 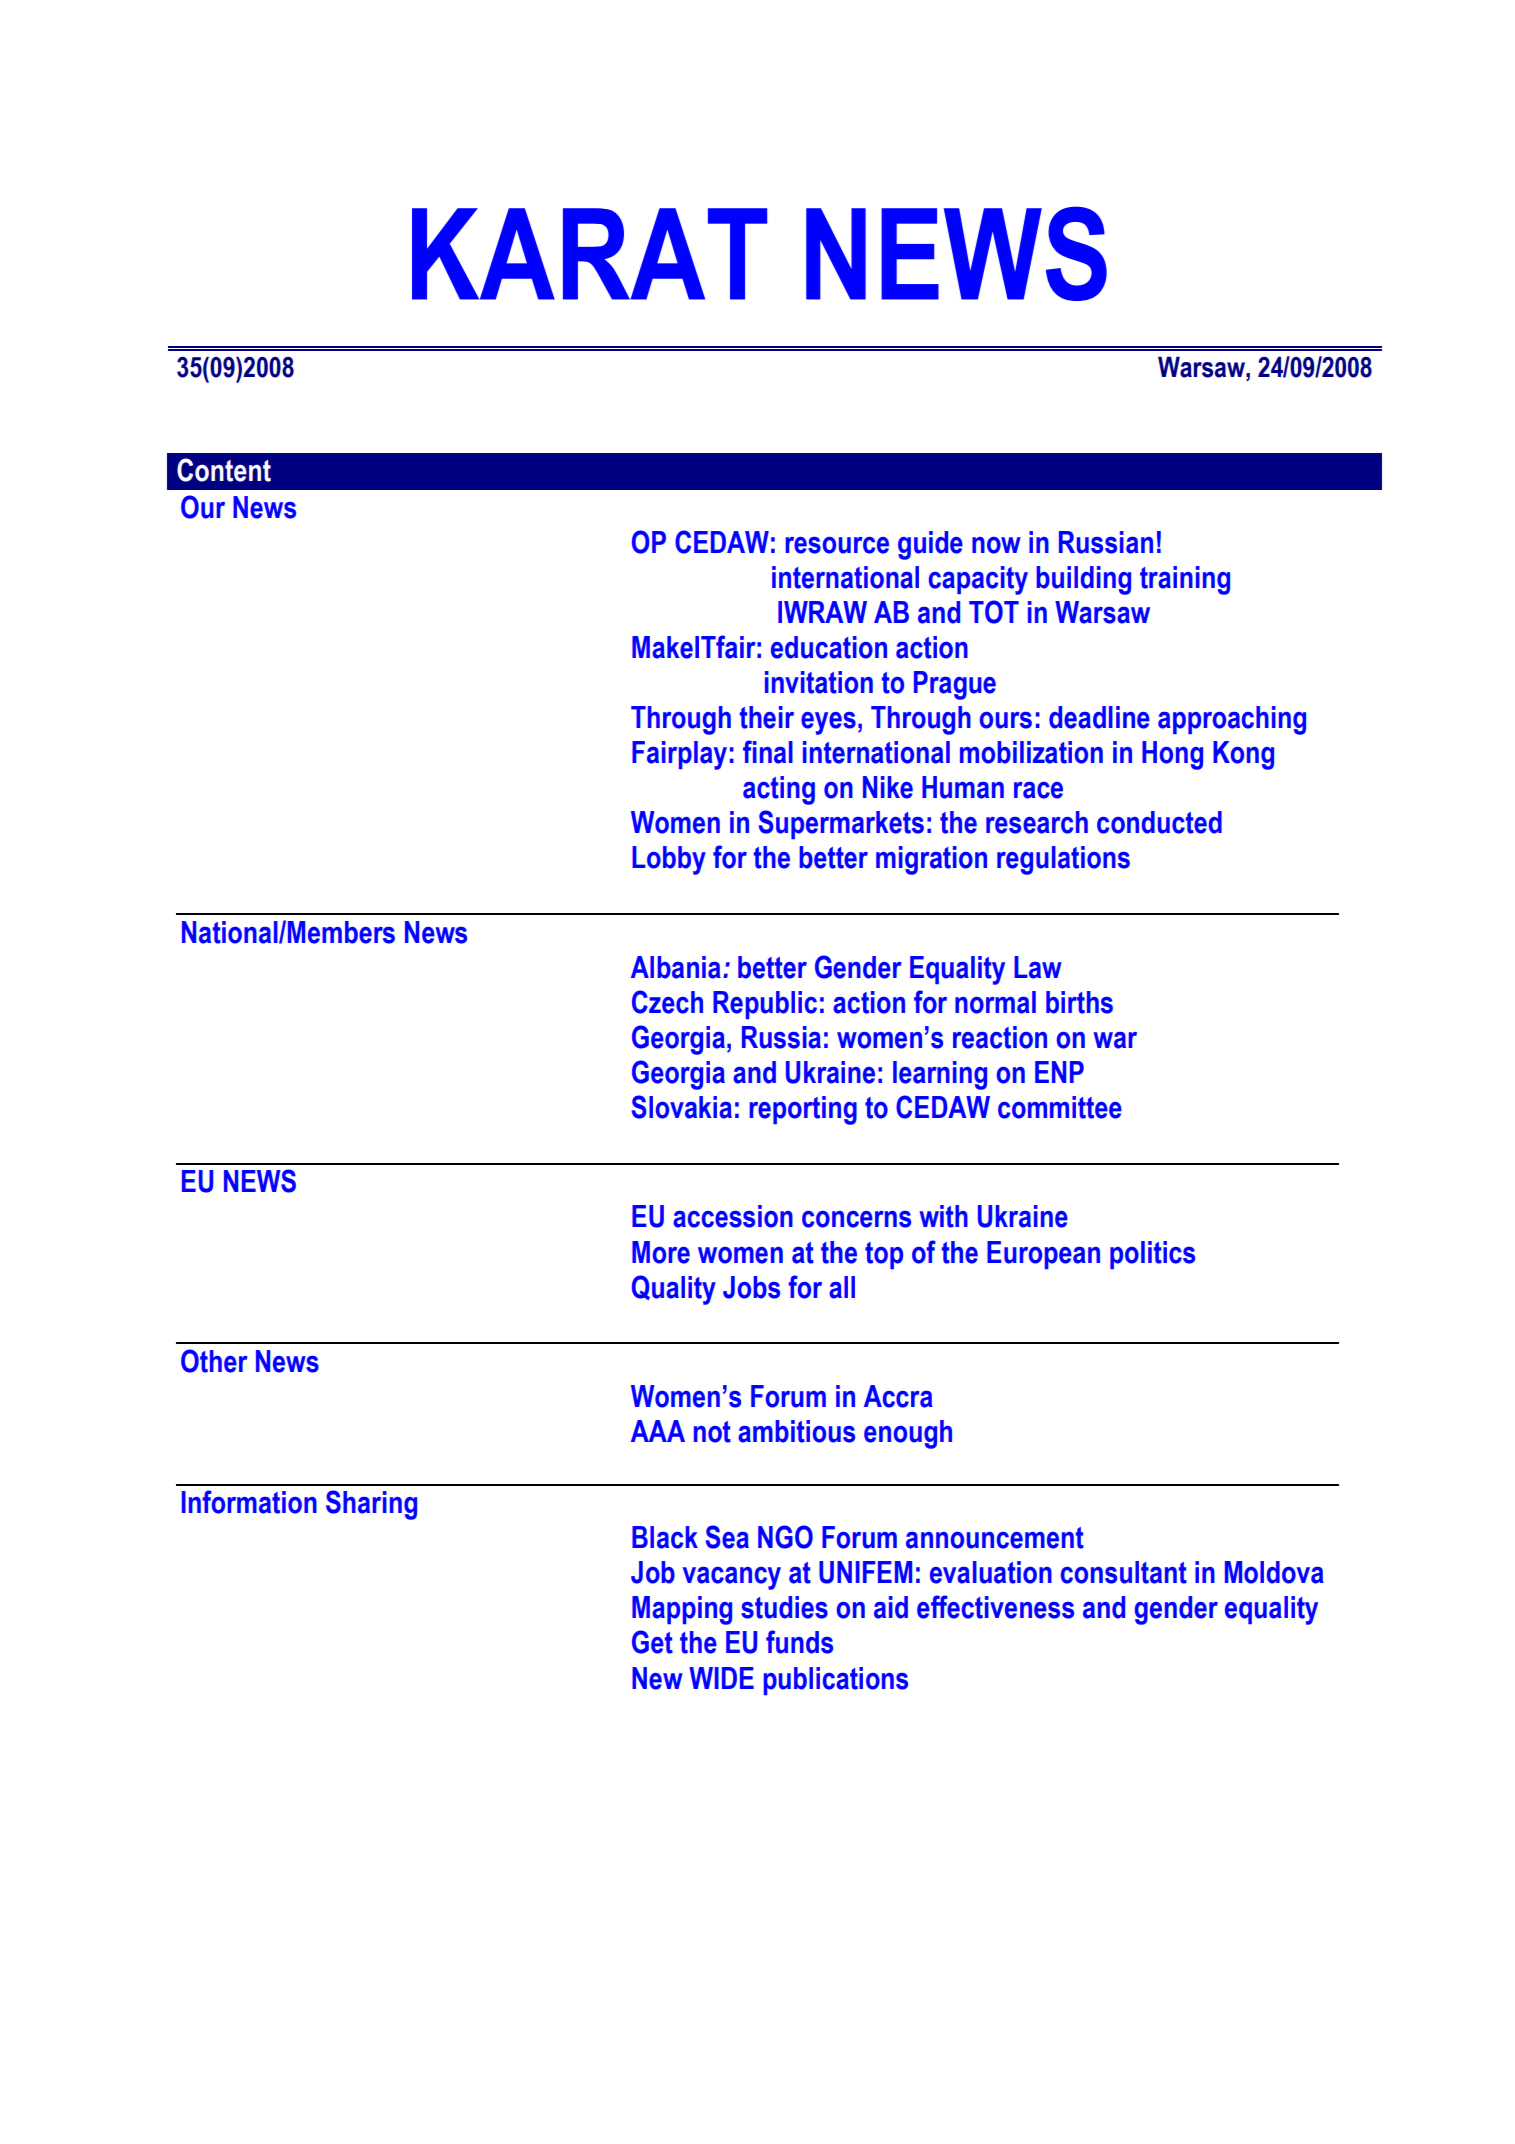 I want to click on resource, so click(x=837, y=545).
